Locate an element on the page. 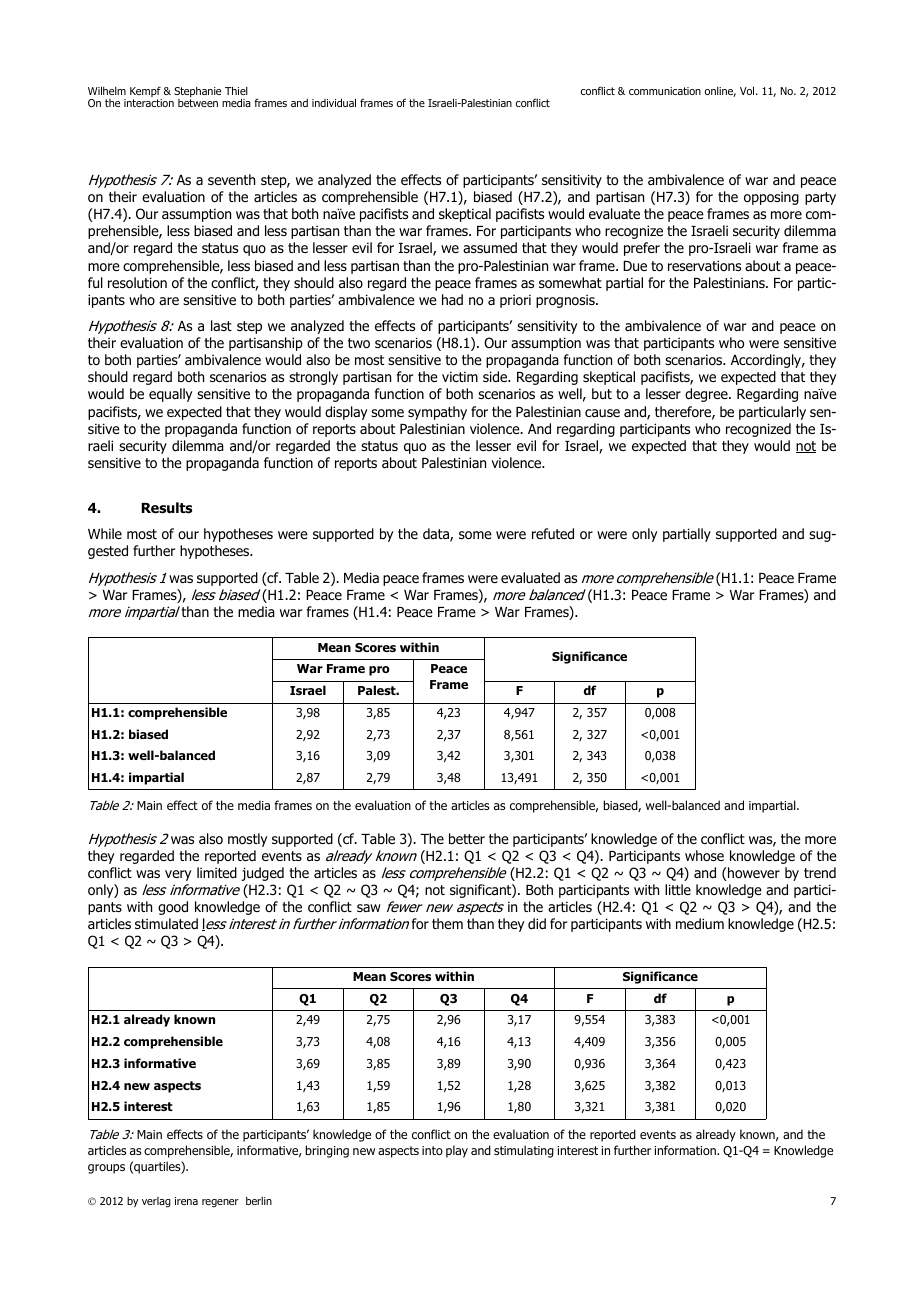  good is located at coordinates (173, 908).
